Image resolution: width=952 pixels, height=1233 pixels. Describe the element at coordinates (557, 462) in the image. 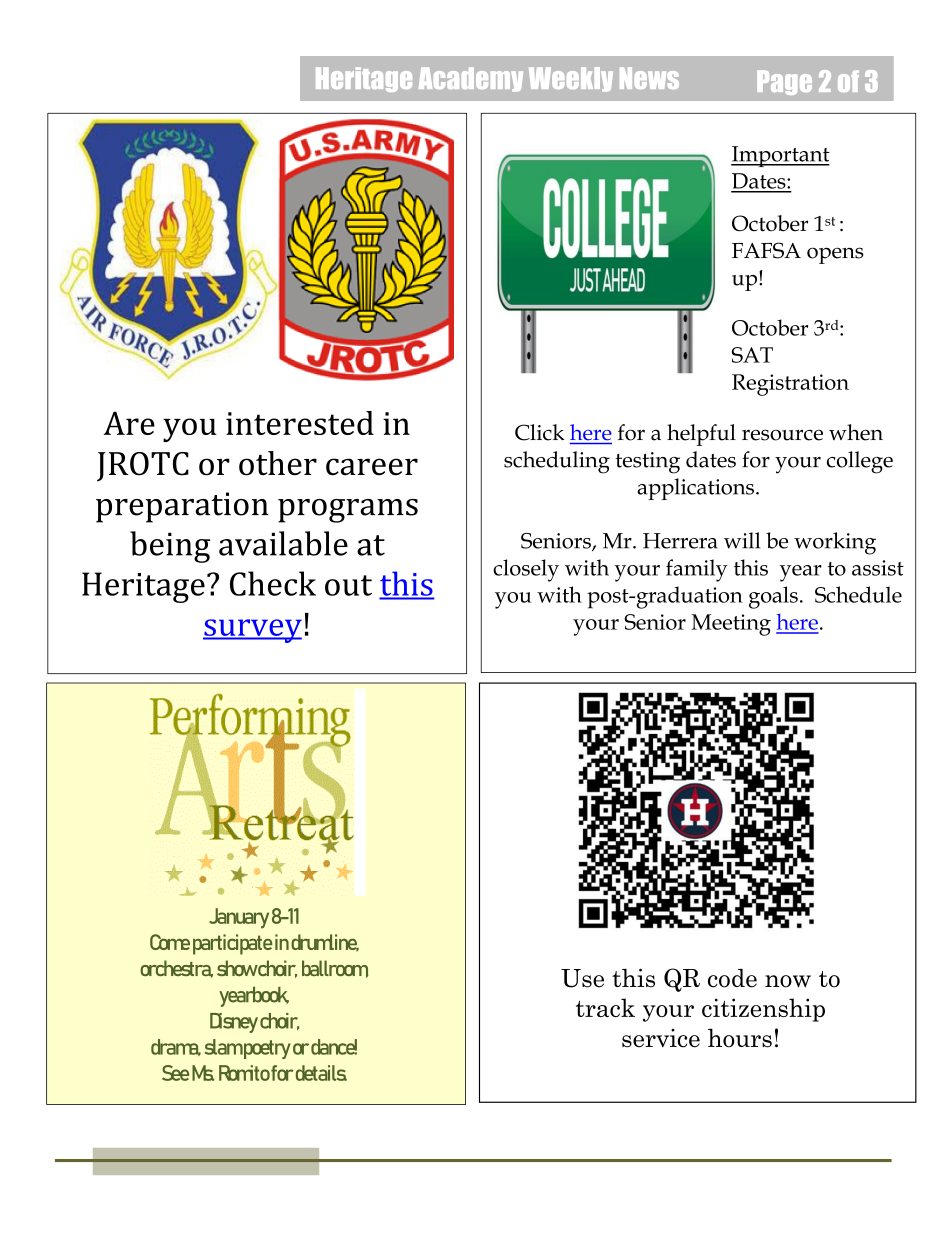

I see `scheduling` at that location.
